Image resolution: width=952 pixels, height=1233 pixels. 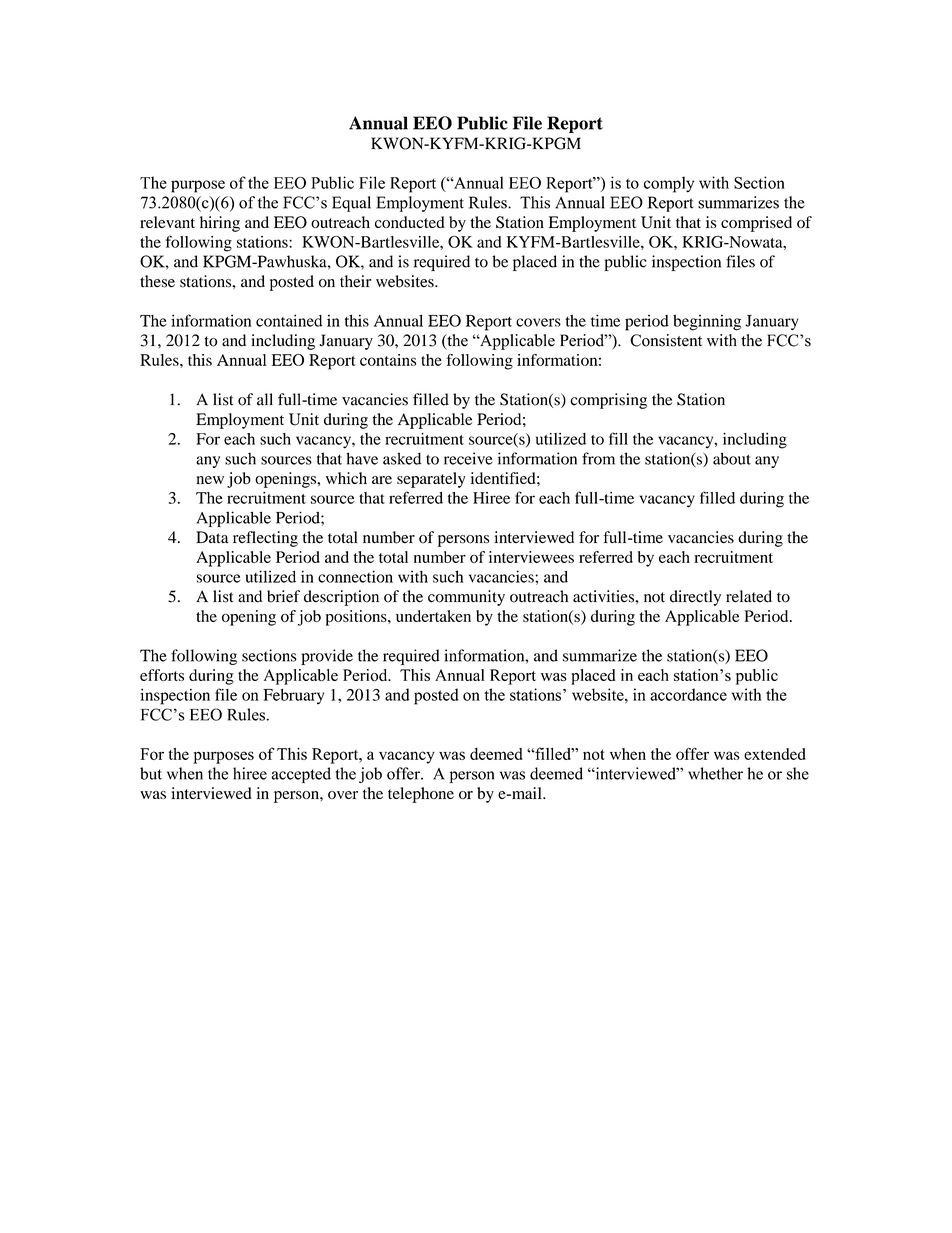 I want to click on about, so click(x=732, y=458).
